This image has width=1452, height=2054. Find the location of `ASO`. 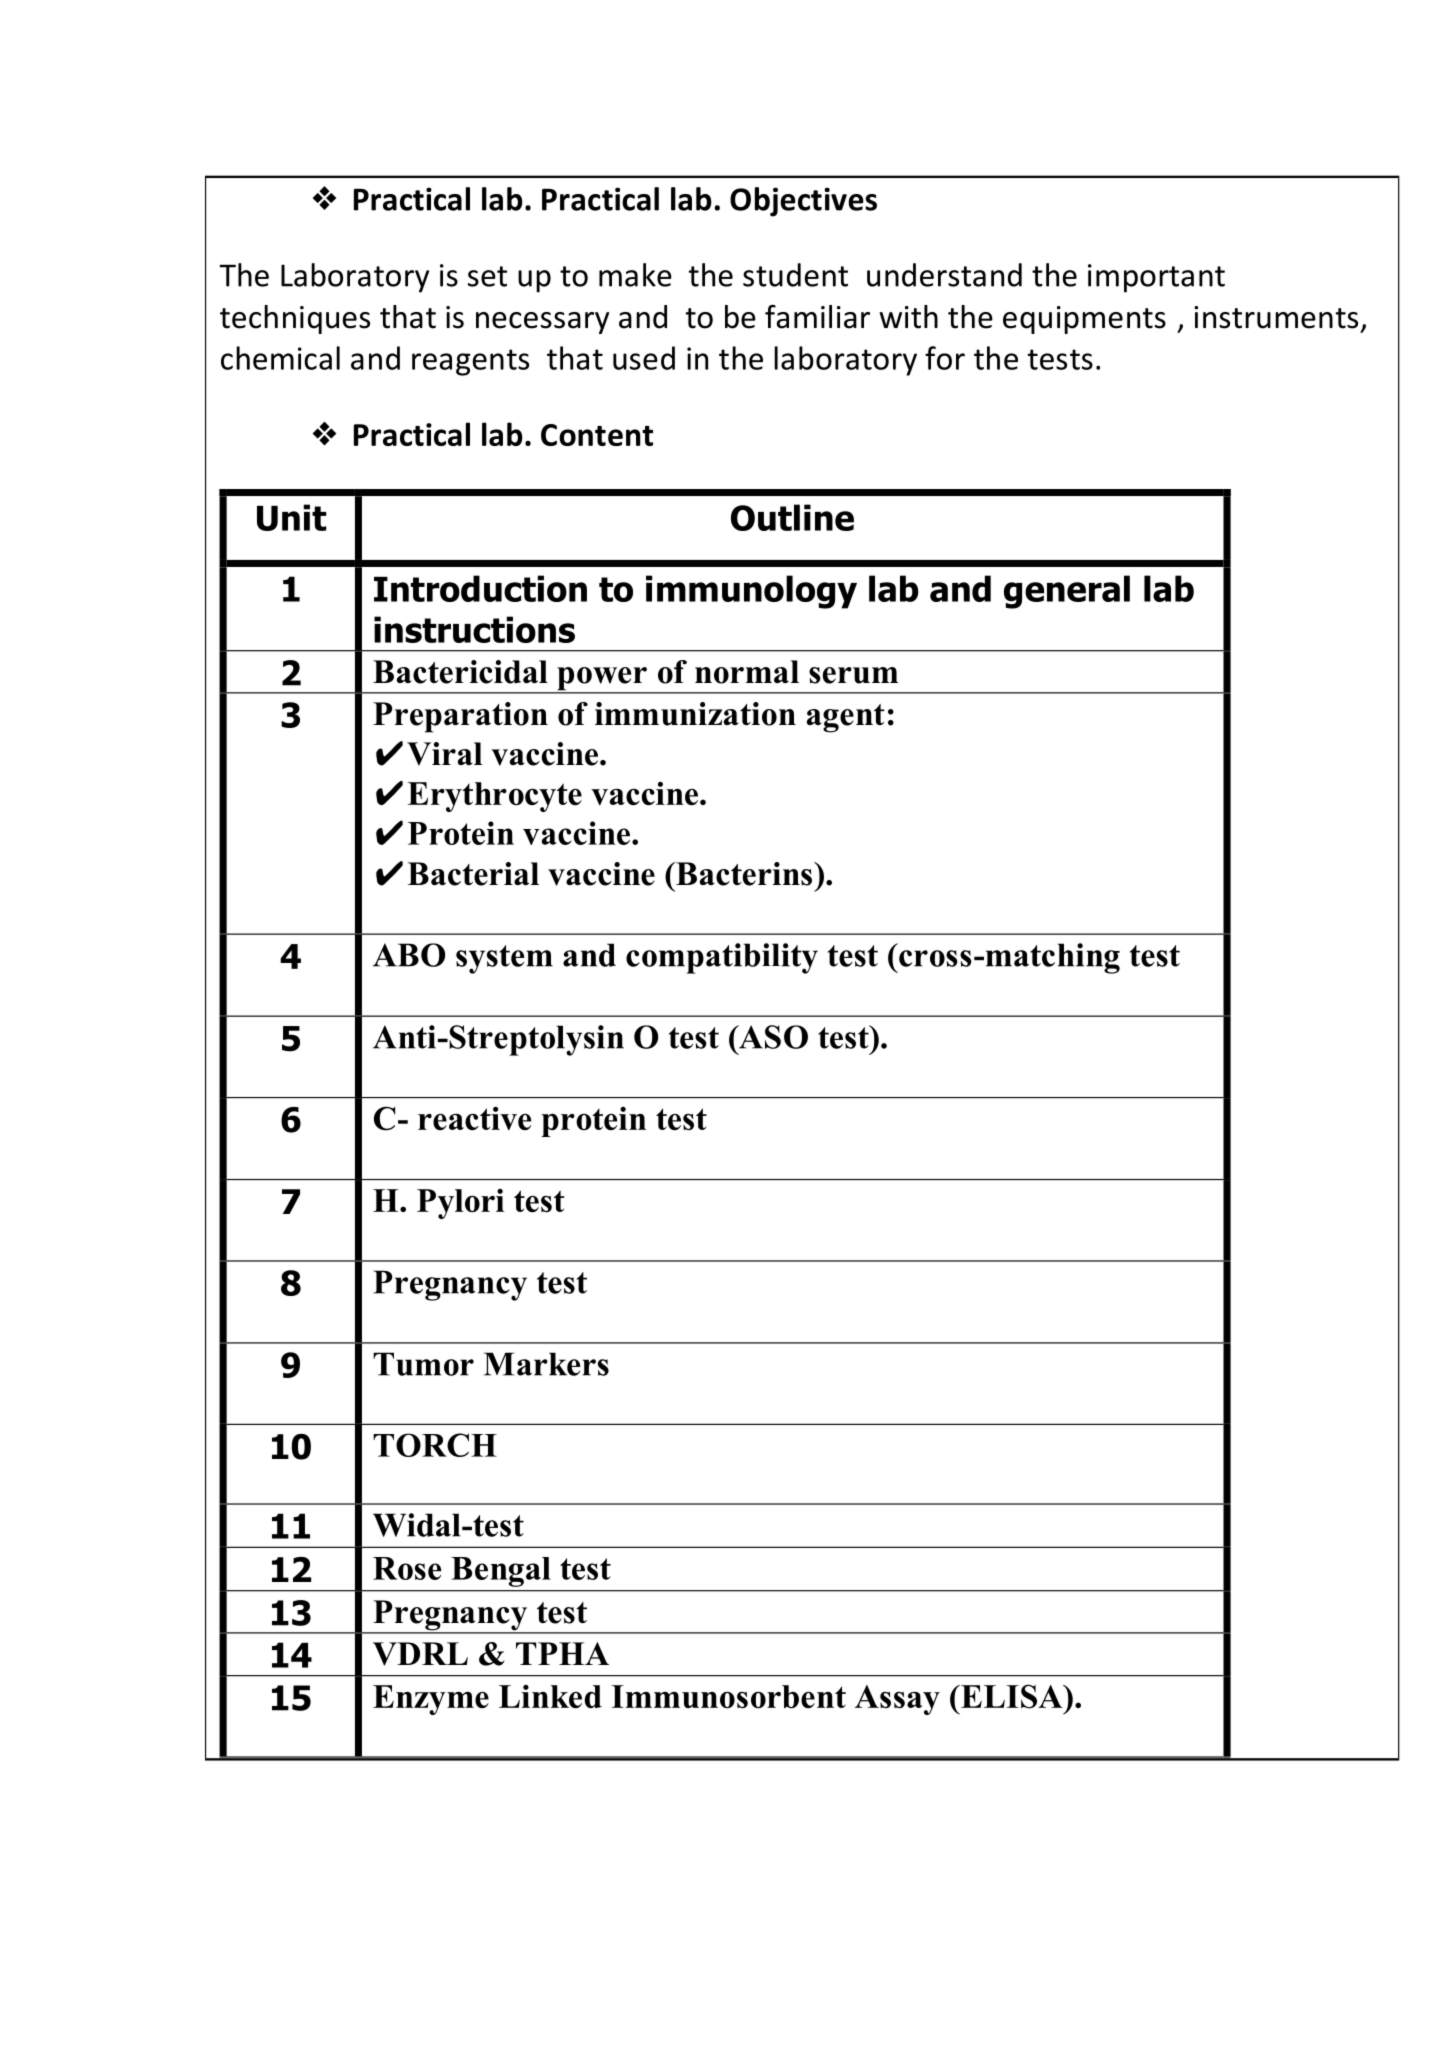

ASO is located at coordinates (772, 1037).
